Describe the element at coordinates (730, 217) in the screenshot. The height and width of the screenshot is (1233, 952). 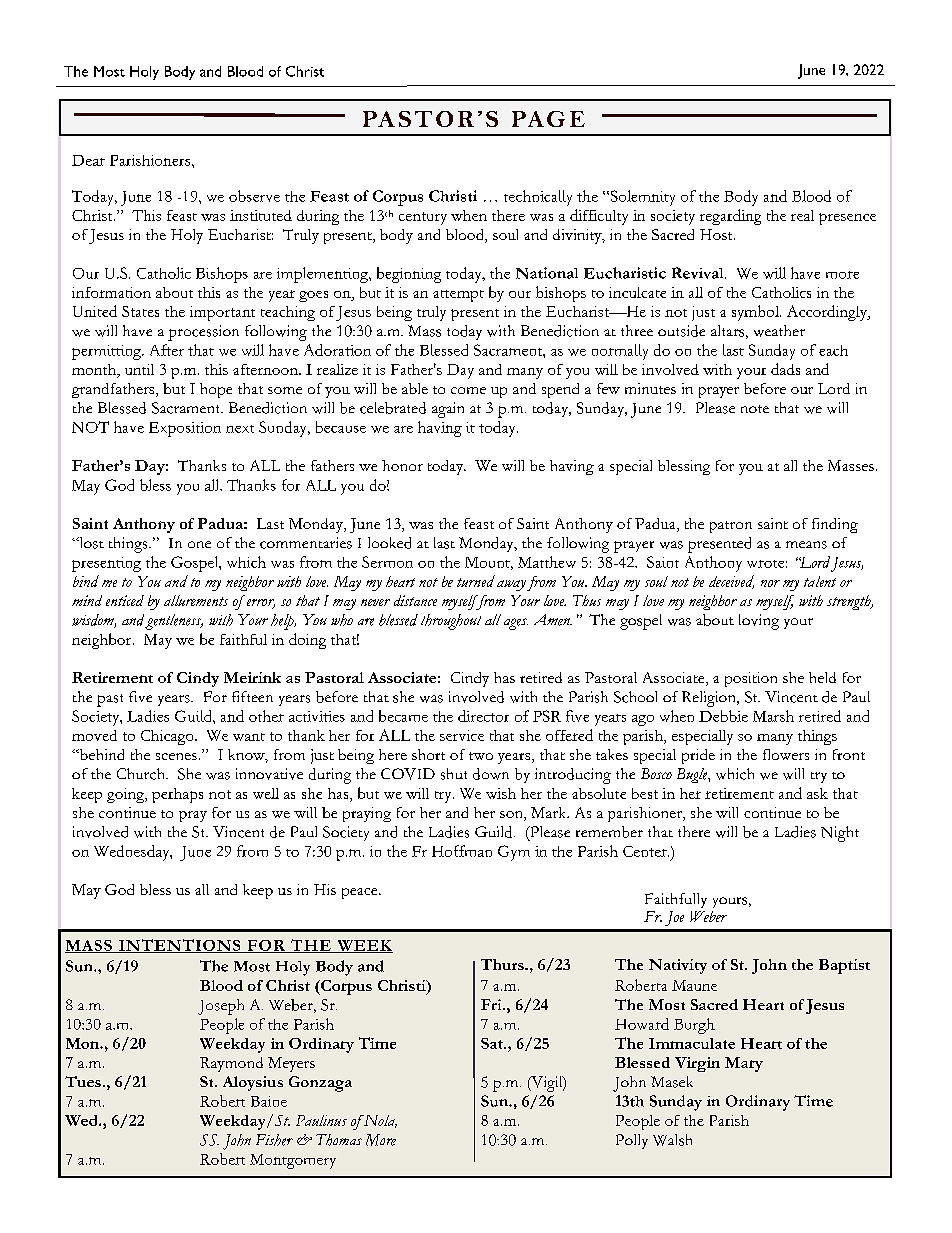
I see `regarding` at that location.
